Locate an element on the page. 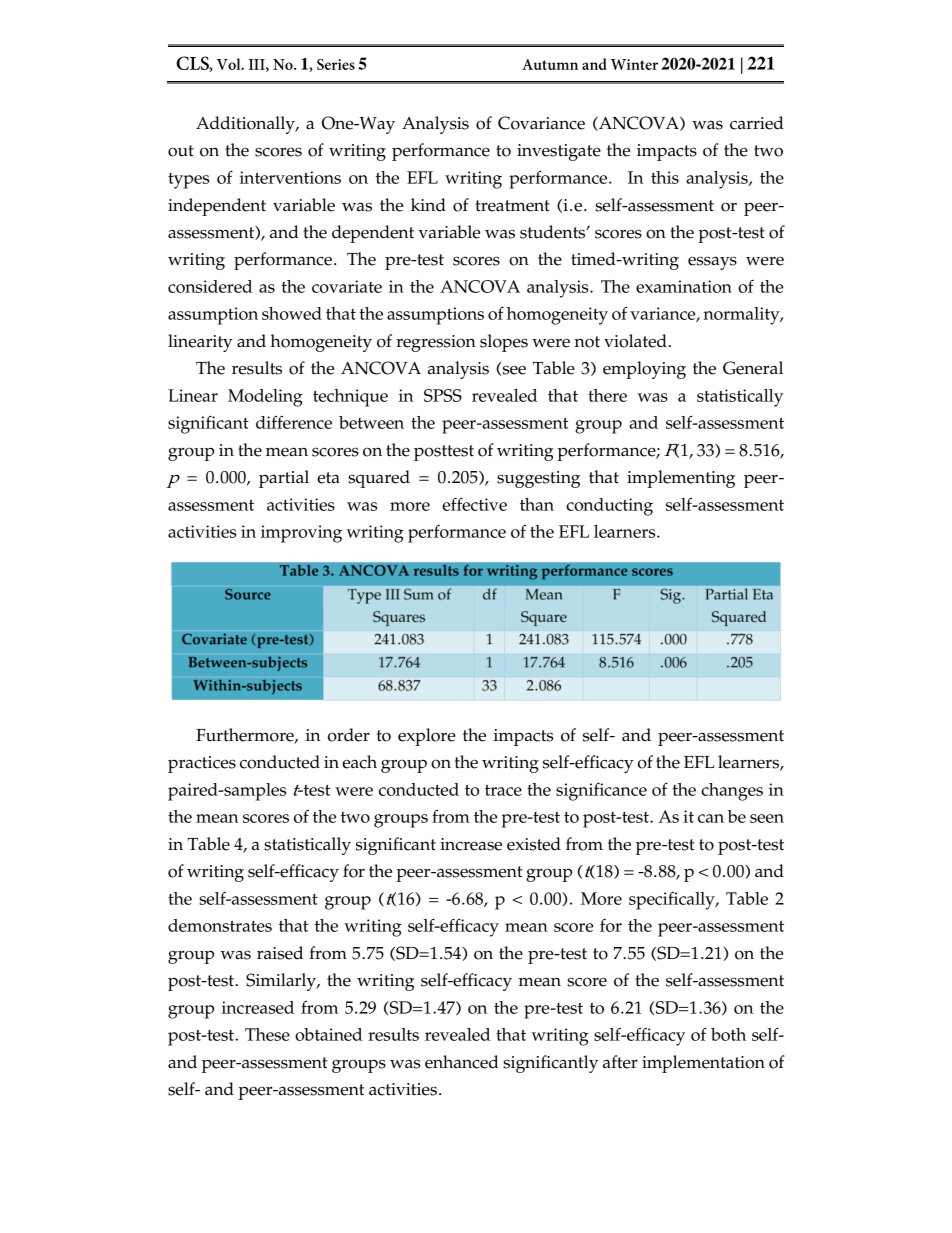  practices is located at coordinates (202, 764).
